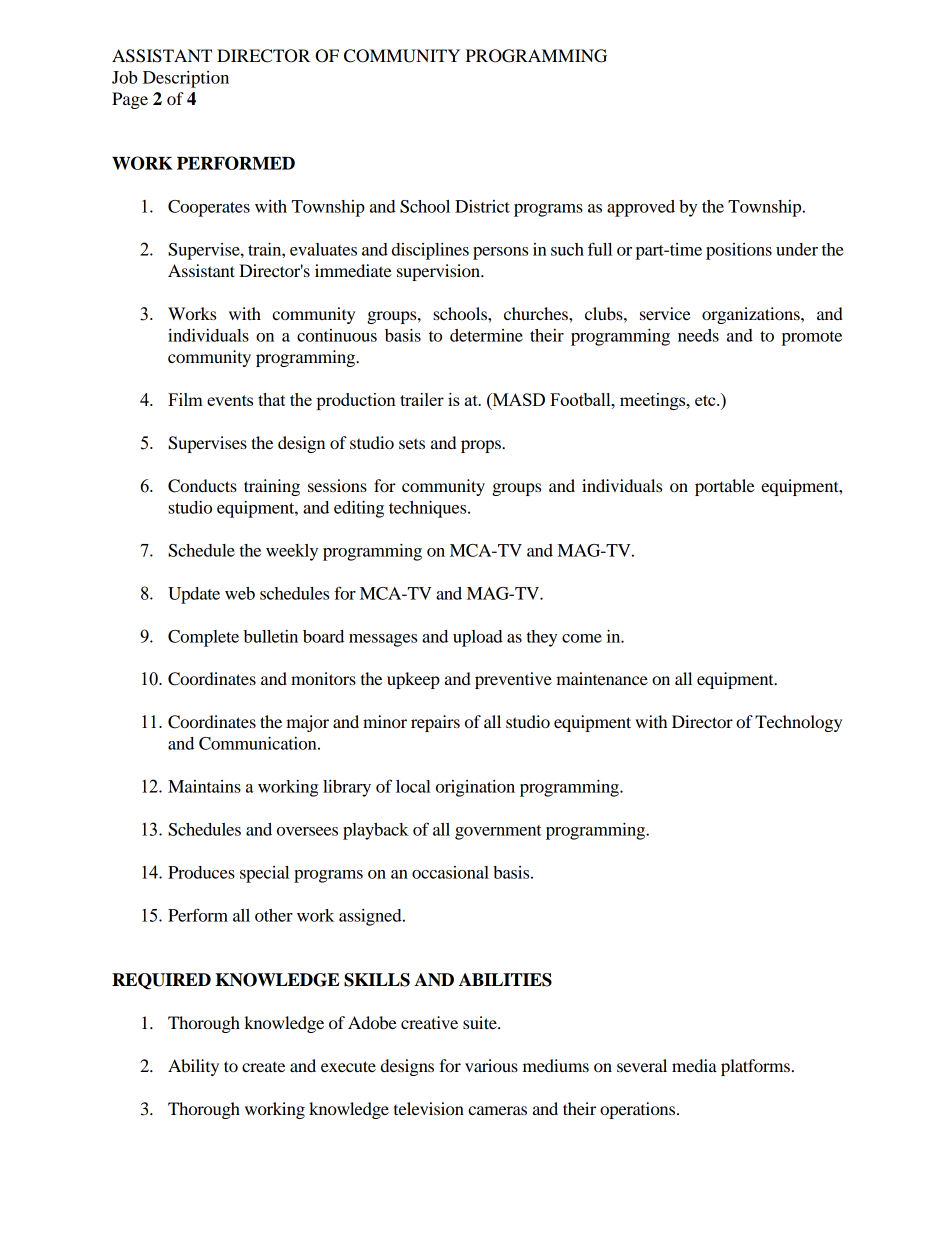  Describe the element at coordinates (194, 595) in the screenshot. I see `Update` at that location.
